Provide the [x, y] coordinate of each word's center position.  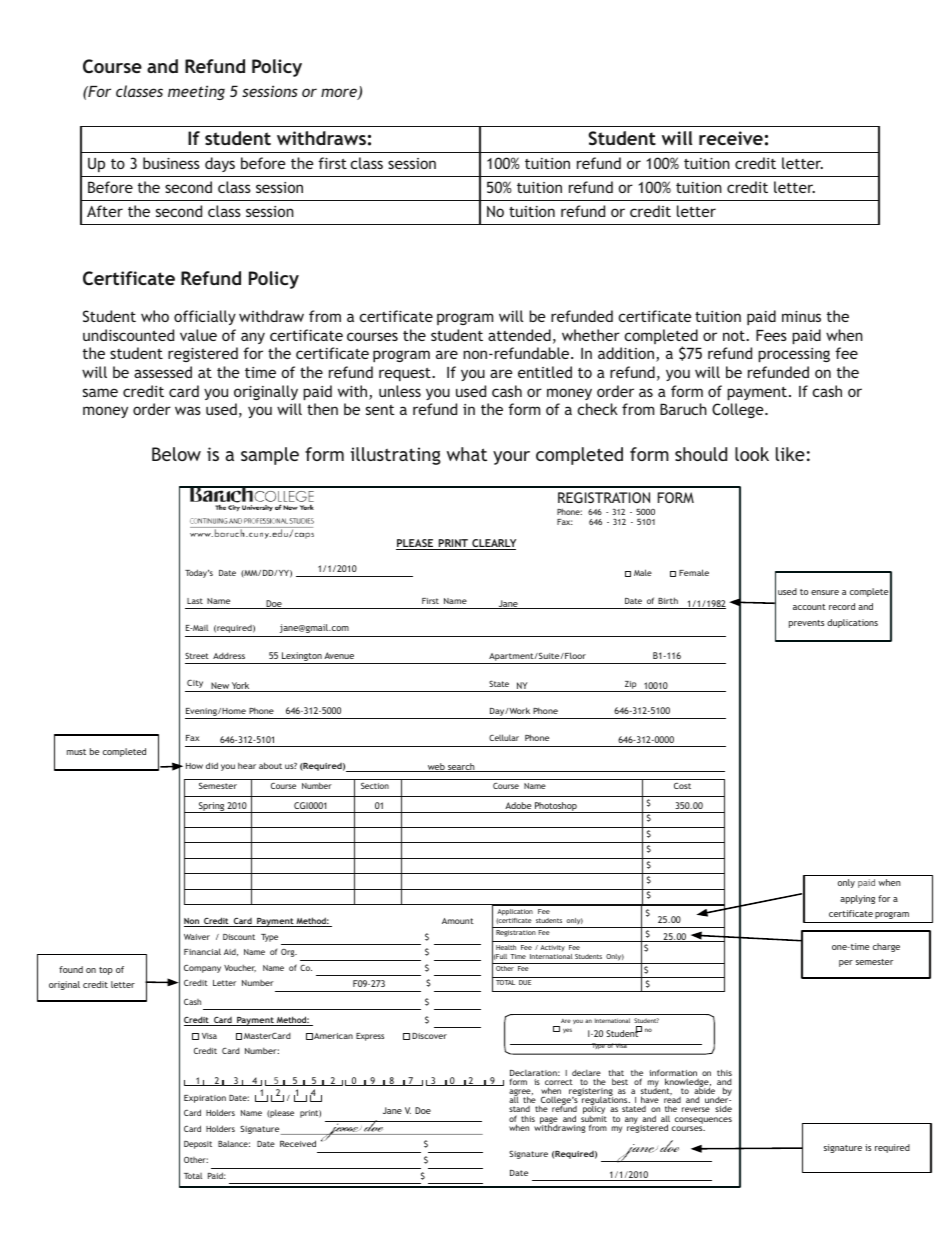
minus [801, 316]
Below [176, 454]
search [461, 767]
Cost [682, 786]
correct [559, 1083]
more [340, 94]
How [194, 766]
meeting [196, 92]
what [467, 454]
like [790, 454]
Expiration [205, 1099]
